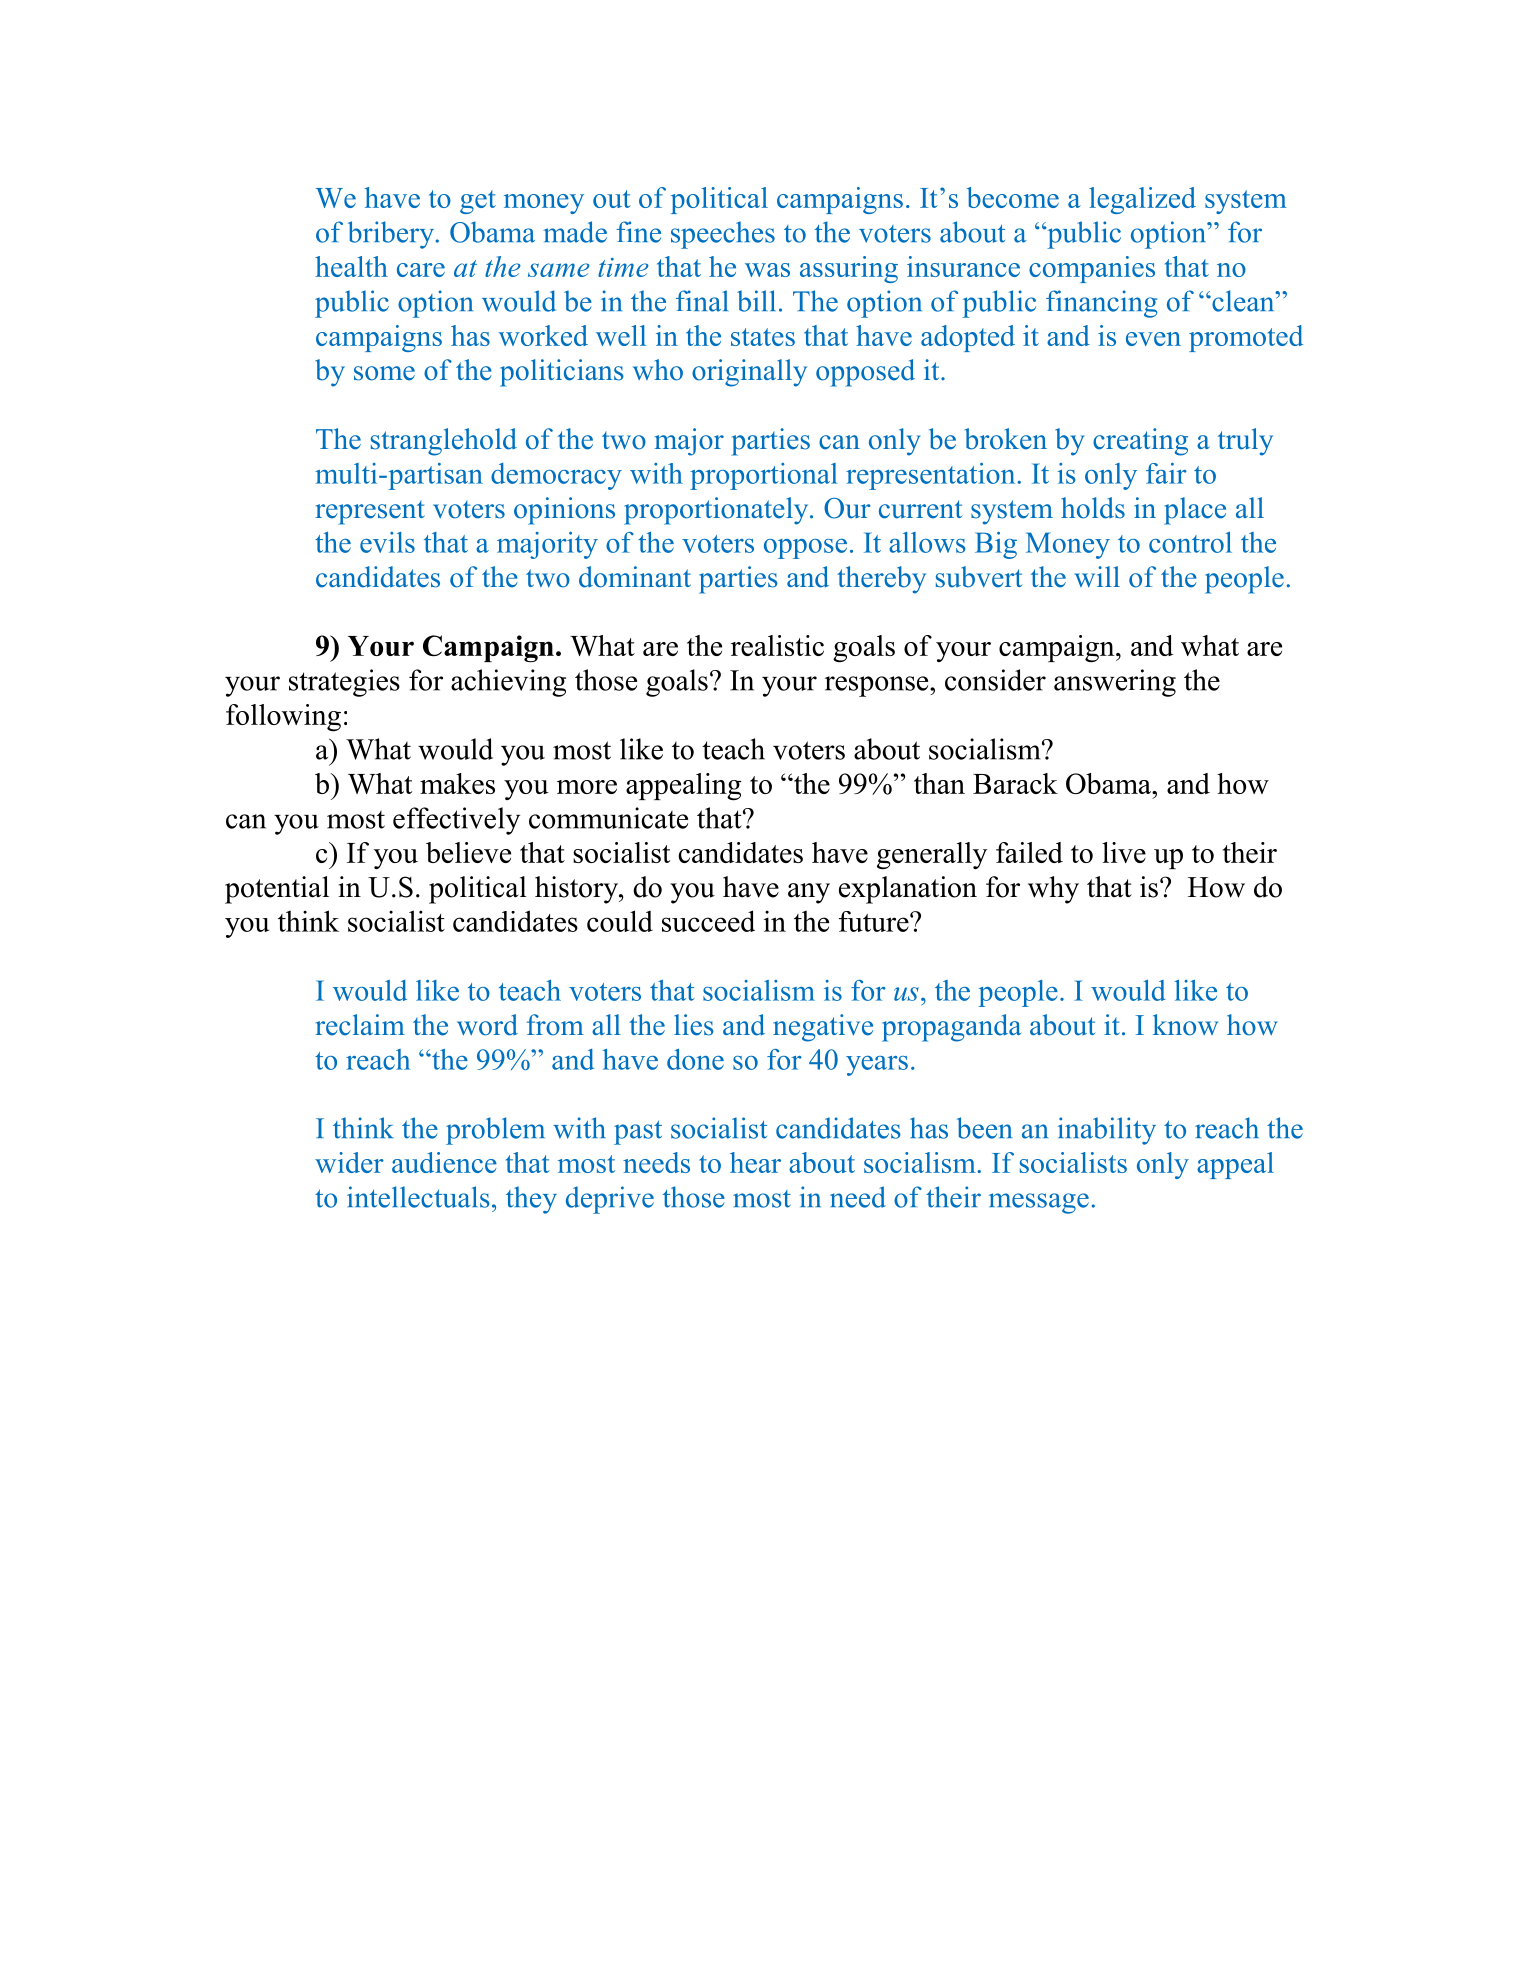 The width and height of the screenshot is (1529, 1978). I want to click on evils, so click(387, 542).
